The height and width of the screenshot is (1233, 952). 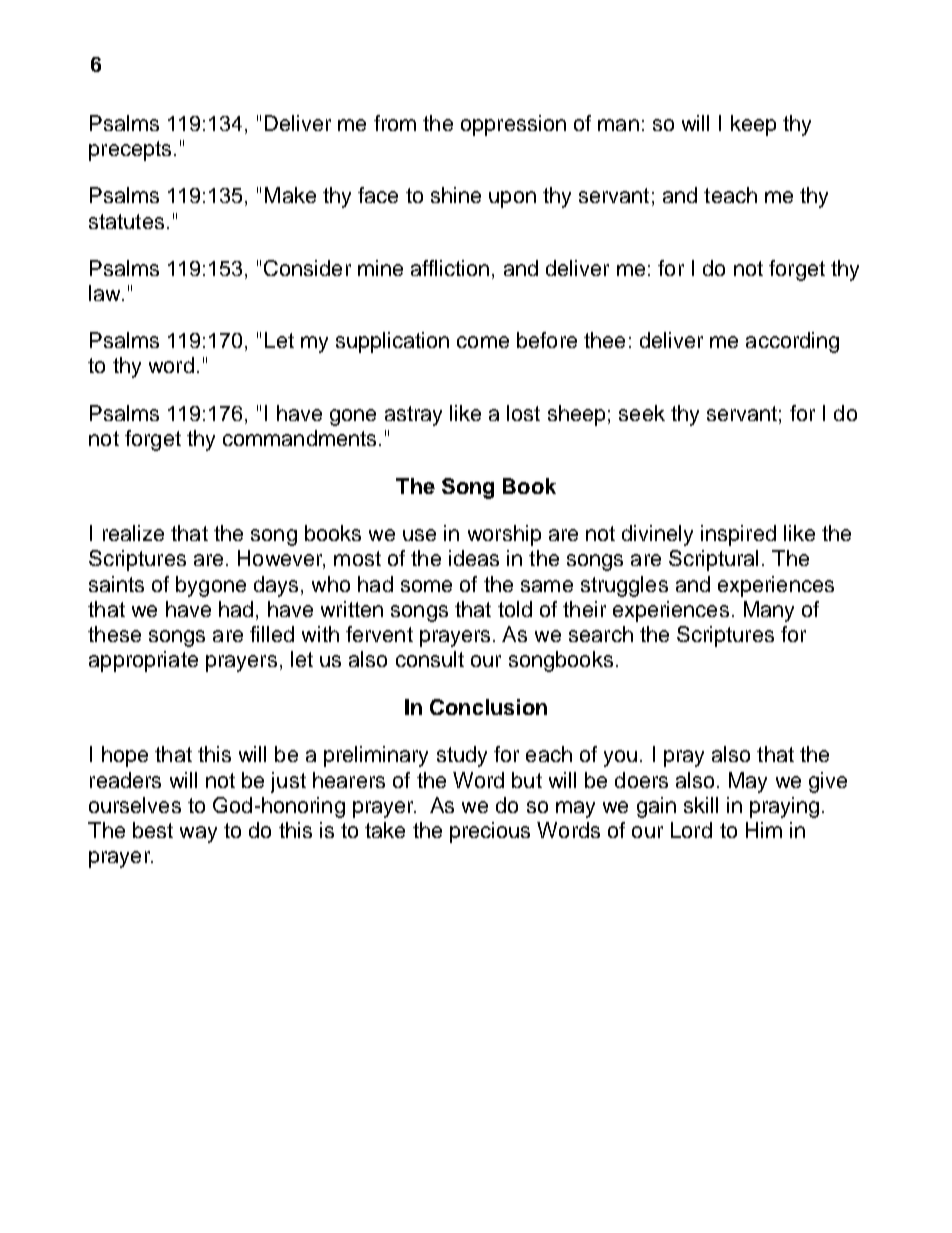 I want to click on Him, so click(x=764, y=830).
